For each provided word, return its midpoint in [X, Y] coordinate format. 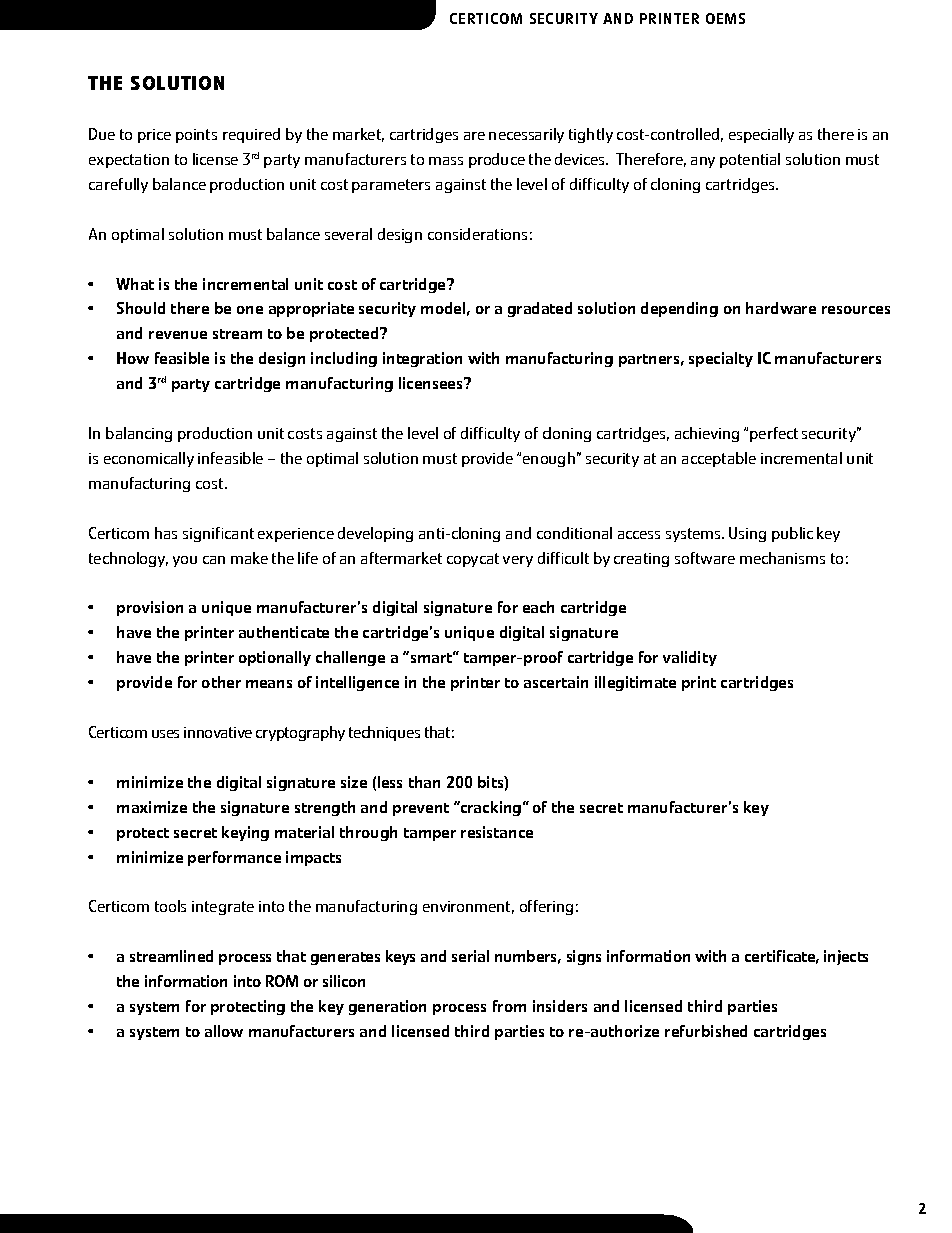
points [196, 136]
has [166, 533]
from [509, 1006]
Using [747, 534]
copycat [473, 560]
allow [224, 1031]
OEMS [725, 18]
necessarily [526, 135]
